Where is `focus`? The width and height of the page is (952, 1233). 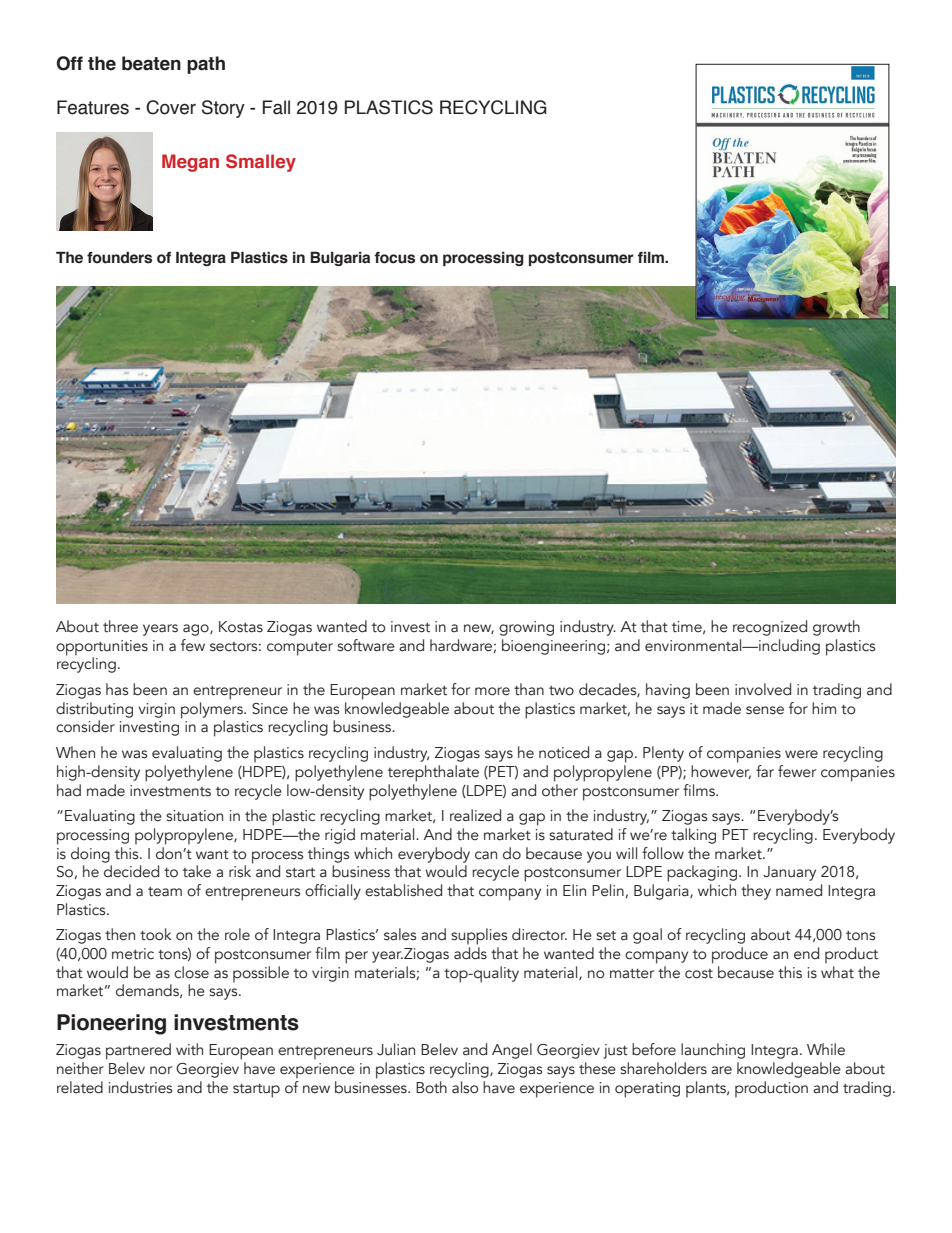 focus is located at coordinates (394, 258).
